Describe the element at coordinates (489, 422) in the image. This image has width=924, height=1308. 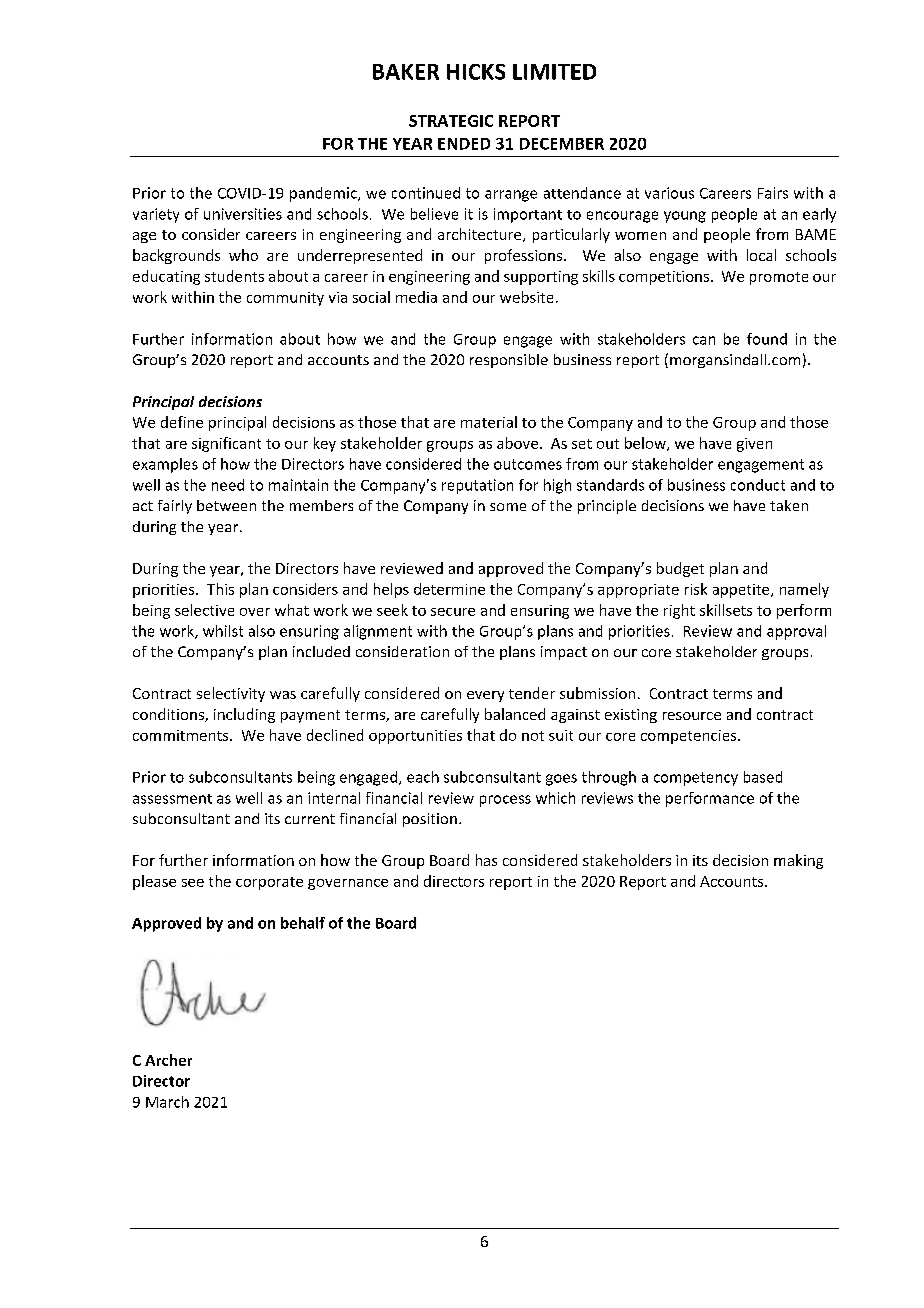
I see `material` at that location.
